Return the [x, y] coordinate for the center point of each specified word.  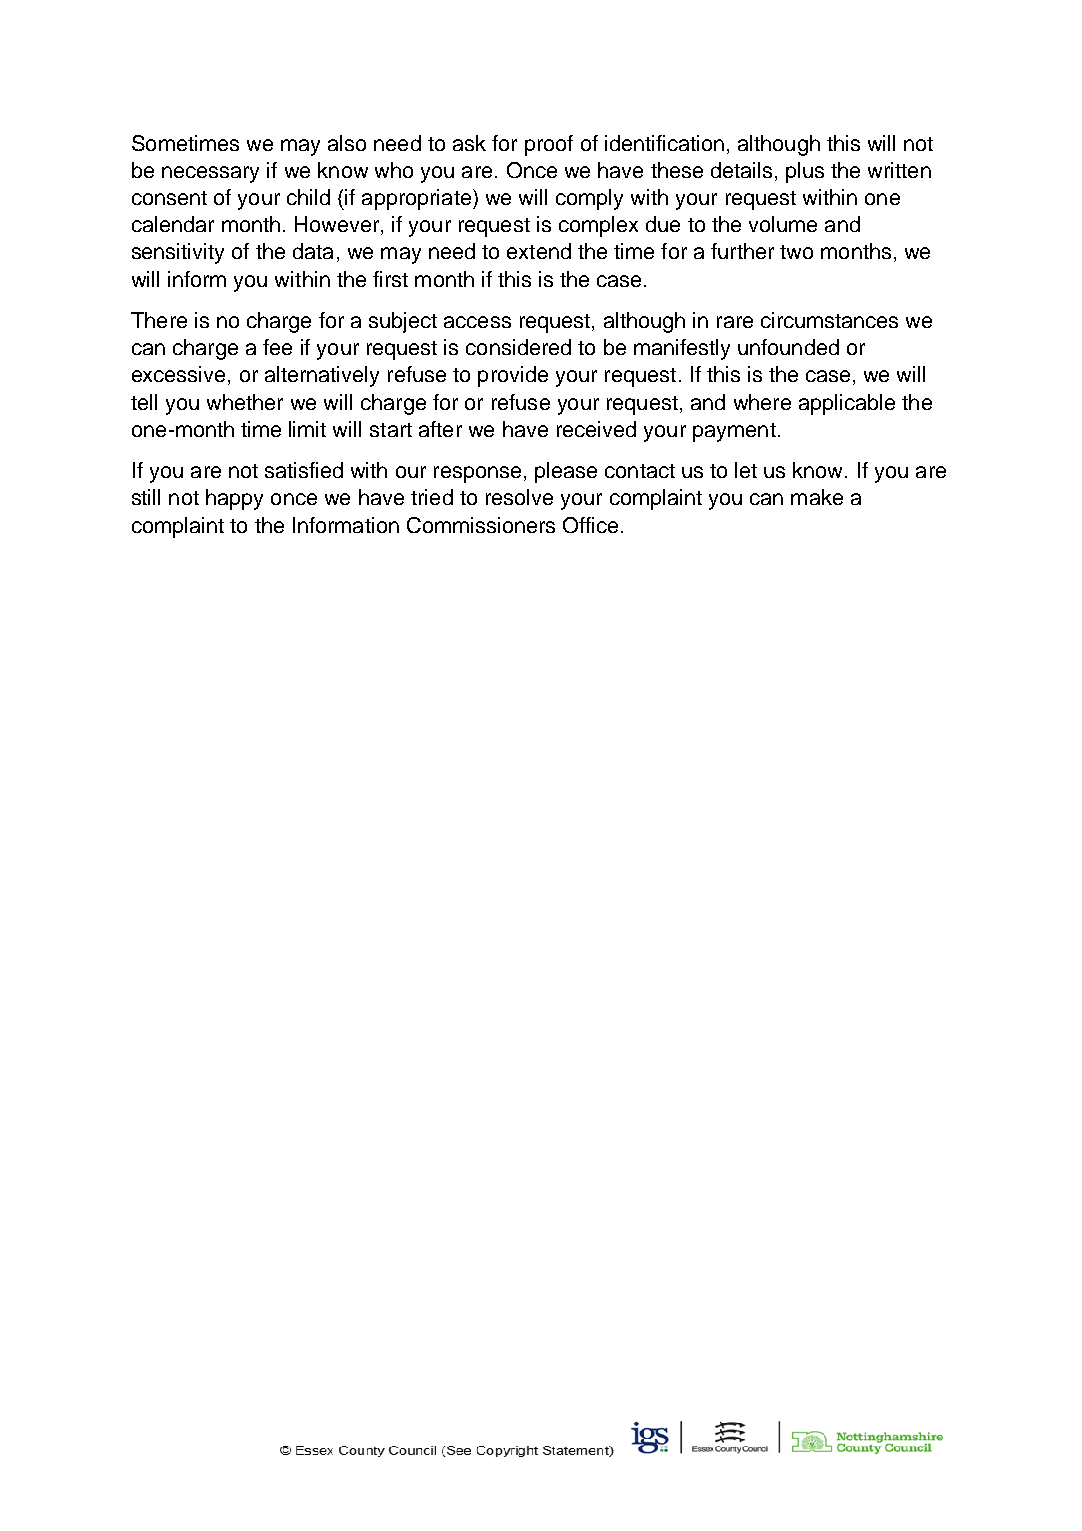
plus [805, 172]
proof [549, 145]
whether [245, 402]
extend [539, 251]
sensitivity [178, 253]
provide [513, 376]
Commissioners [481, 525]
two [796, 252]
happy [234, 499]
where [762, 402]
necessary [210, 174]
